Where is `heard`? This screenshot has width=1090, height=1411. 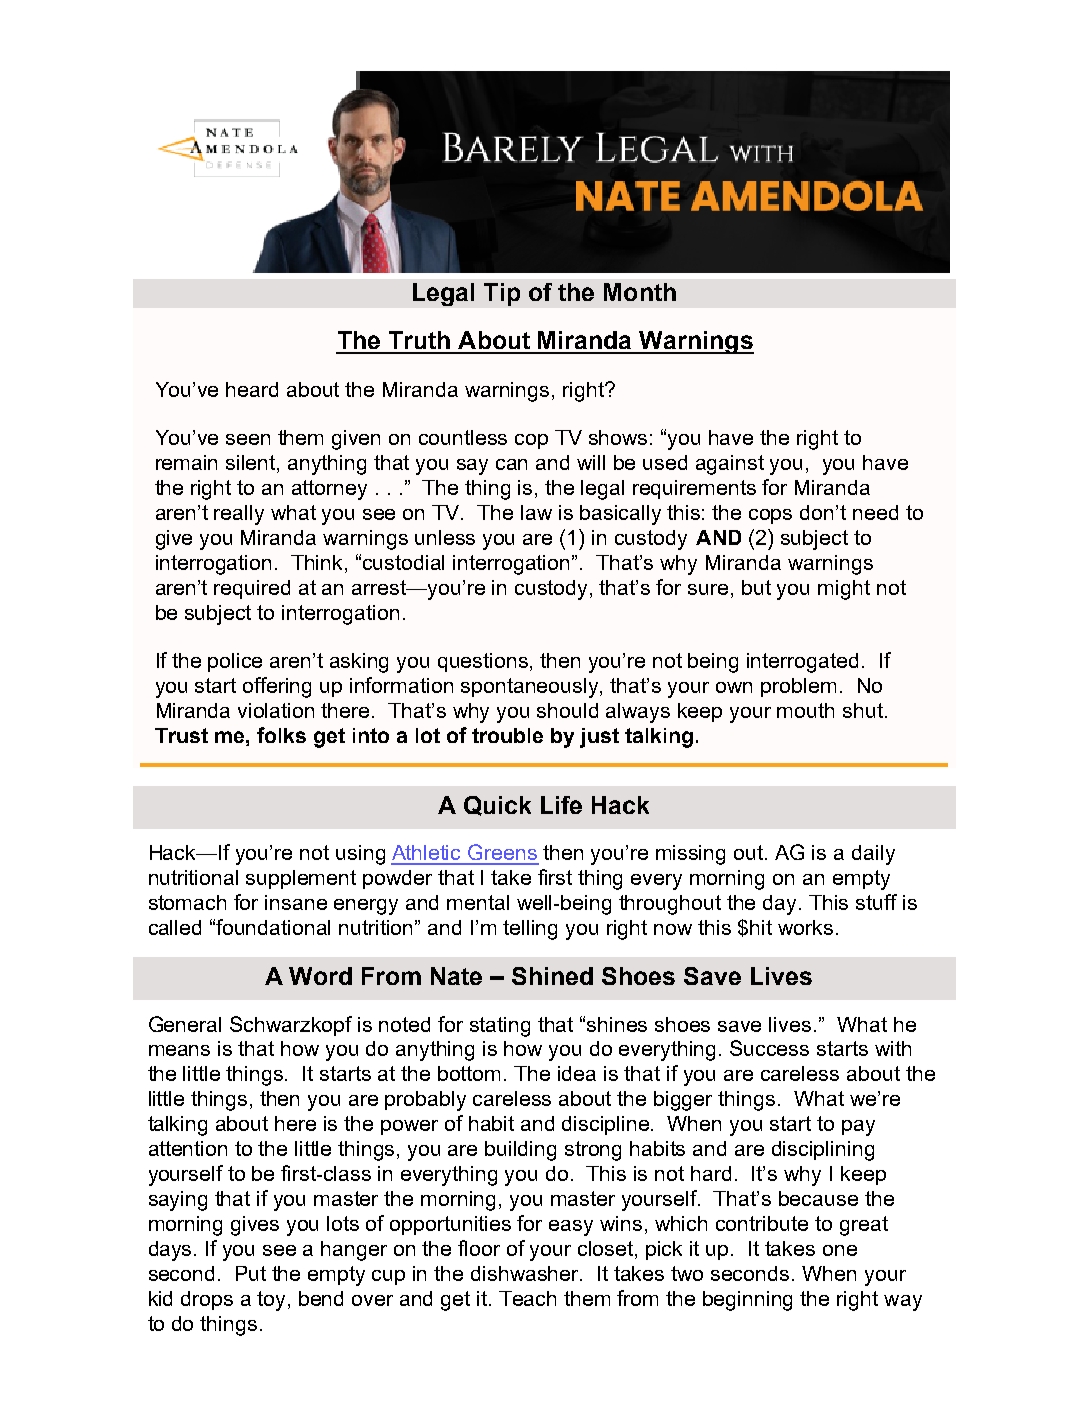
heard is located at coordinates (252, 389).
